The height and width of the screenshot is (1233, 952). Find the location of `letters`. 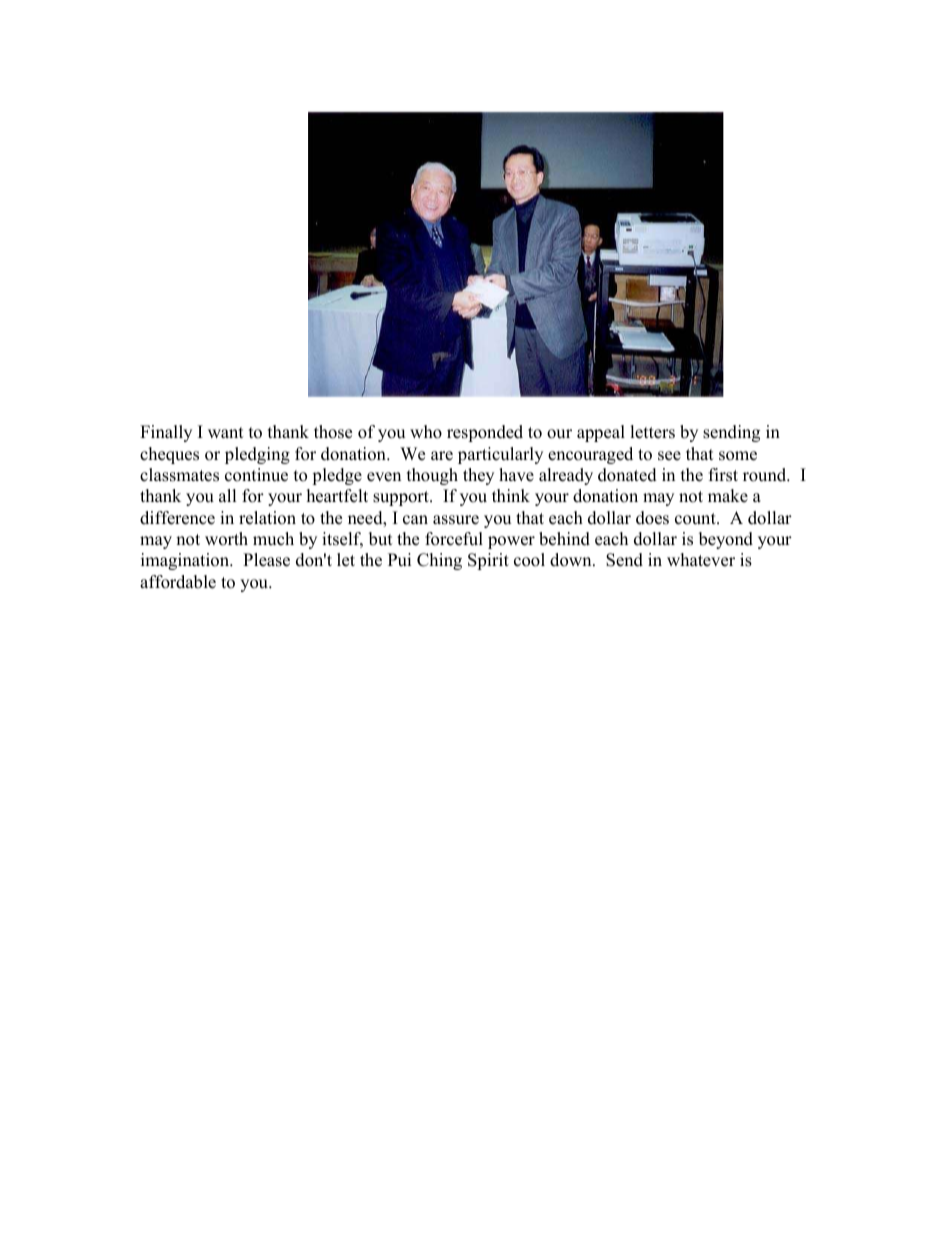

letters is located at coordinates (652, 432).
